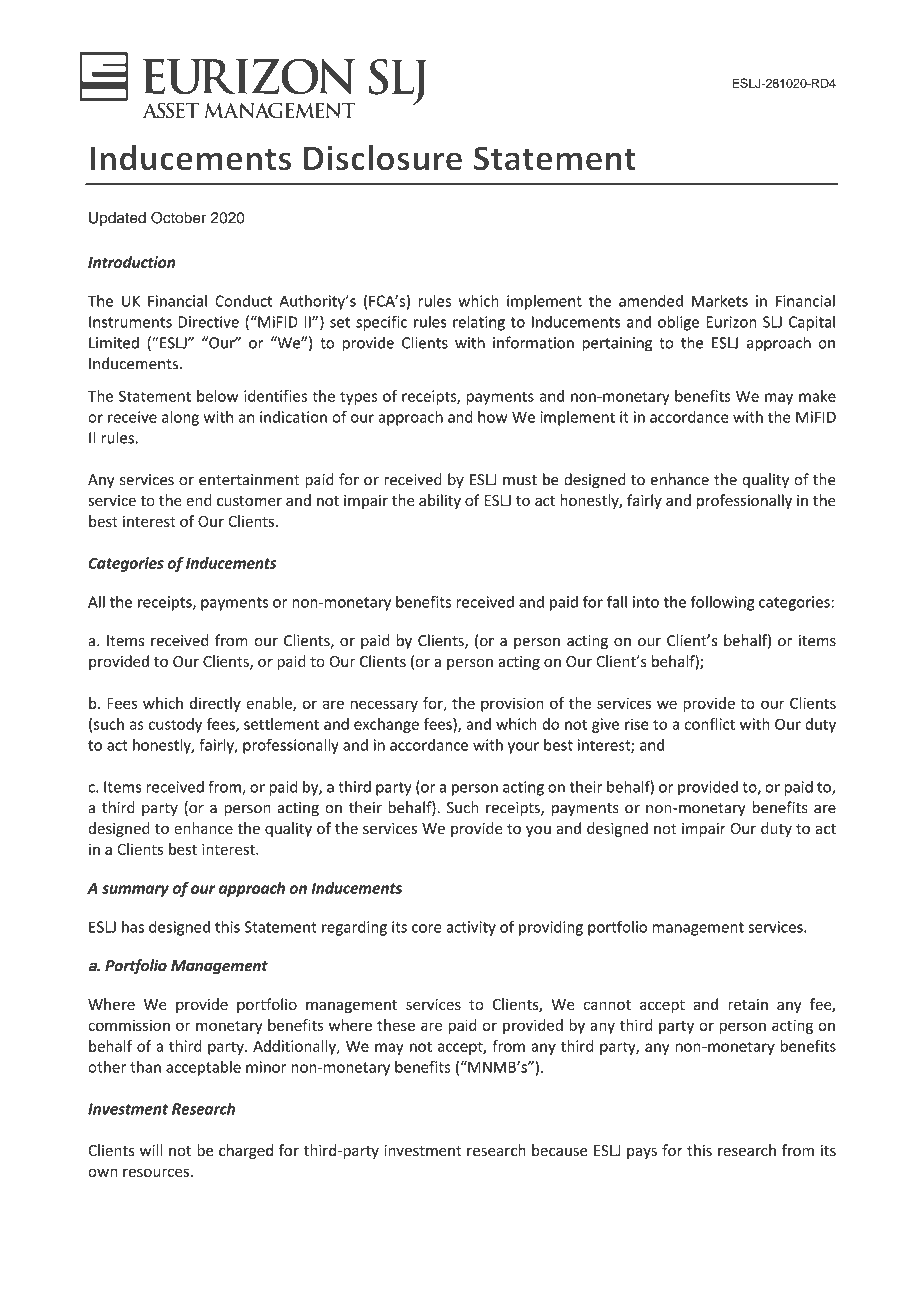  What do you see at coordinates (135, 891) in the image?
I see `summary` at bounding box center [135, 891].
